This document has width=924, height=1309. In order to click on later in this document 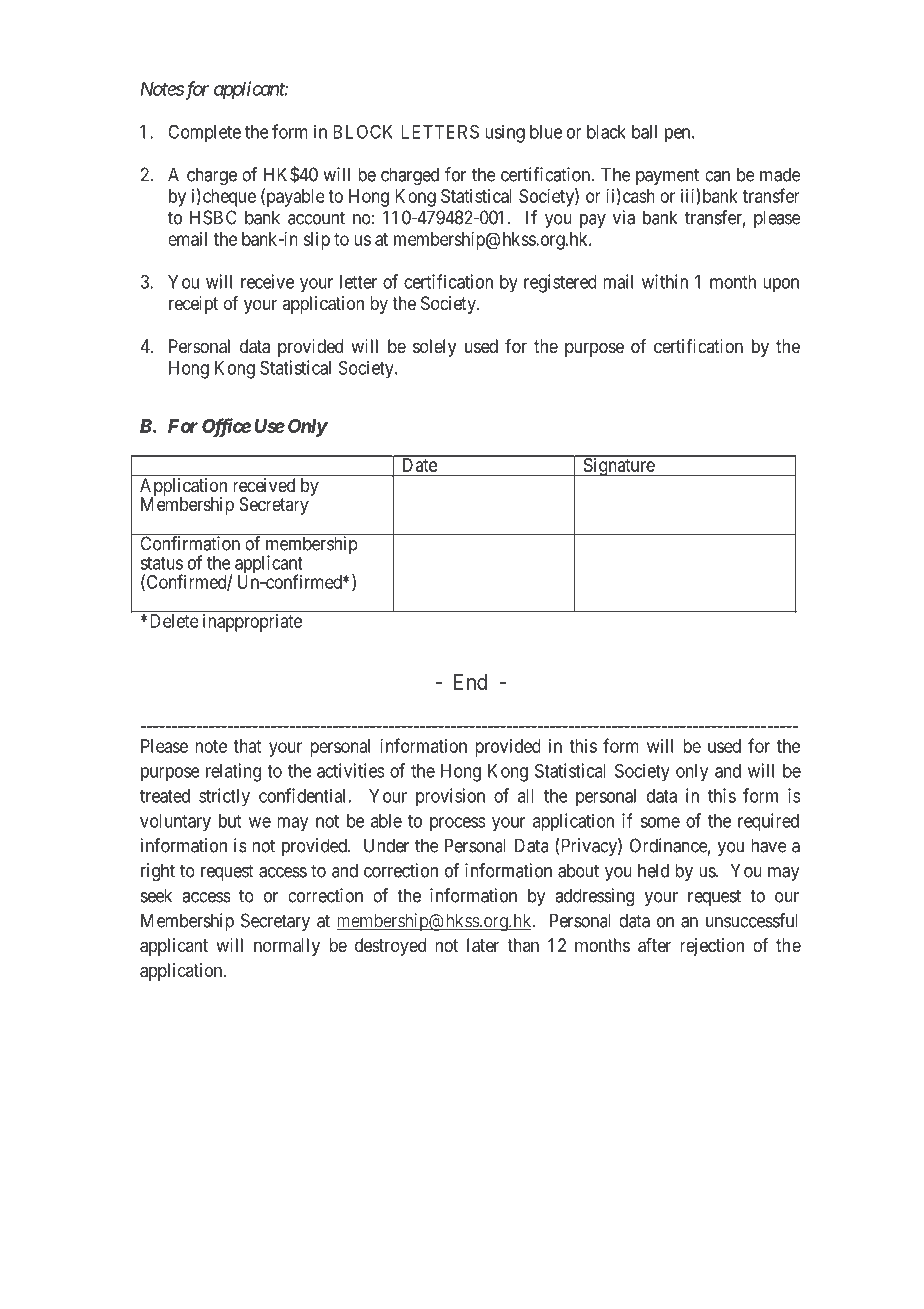, I will do `click(483, 945)`.
